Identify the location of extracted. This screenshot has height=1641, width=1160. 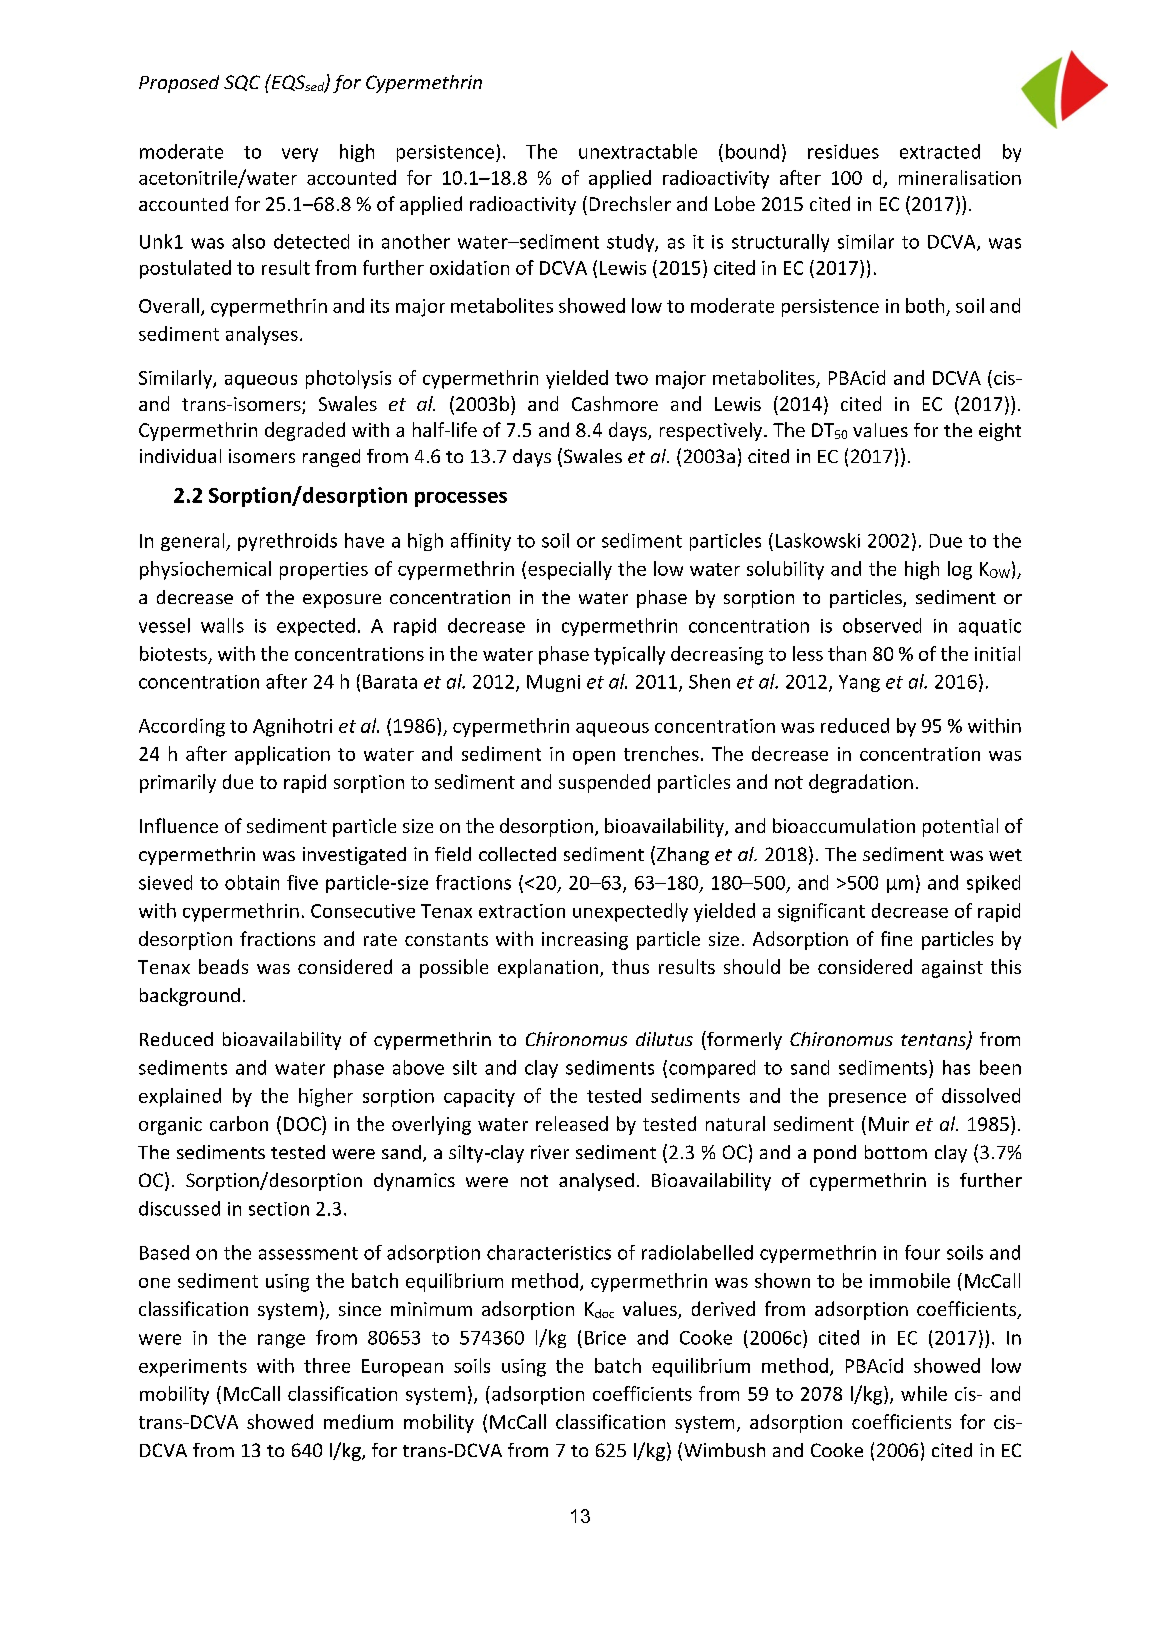
(940, 151).
